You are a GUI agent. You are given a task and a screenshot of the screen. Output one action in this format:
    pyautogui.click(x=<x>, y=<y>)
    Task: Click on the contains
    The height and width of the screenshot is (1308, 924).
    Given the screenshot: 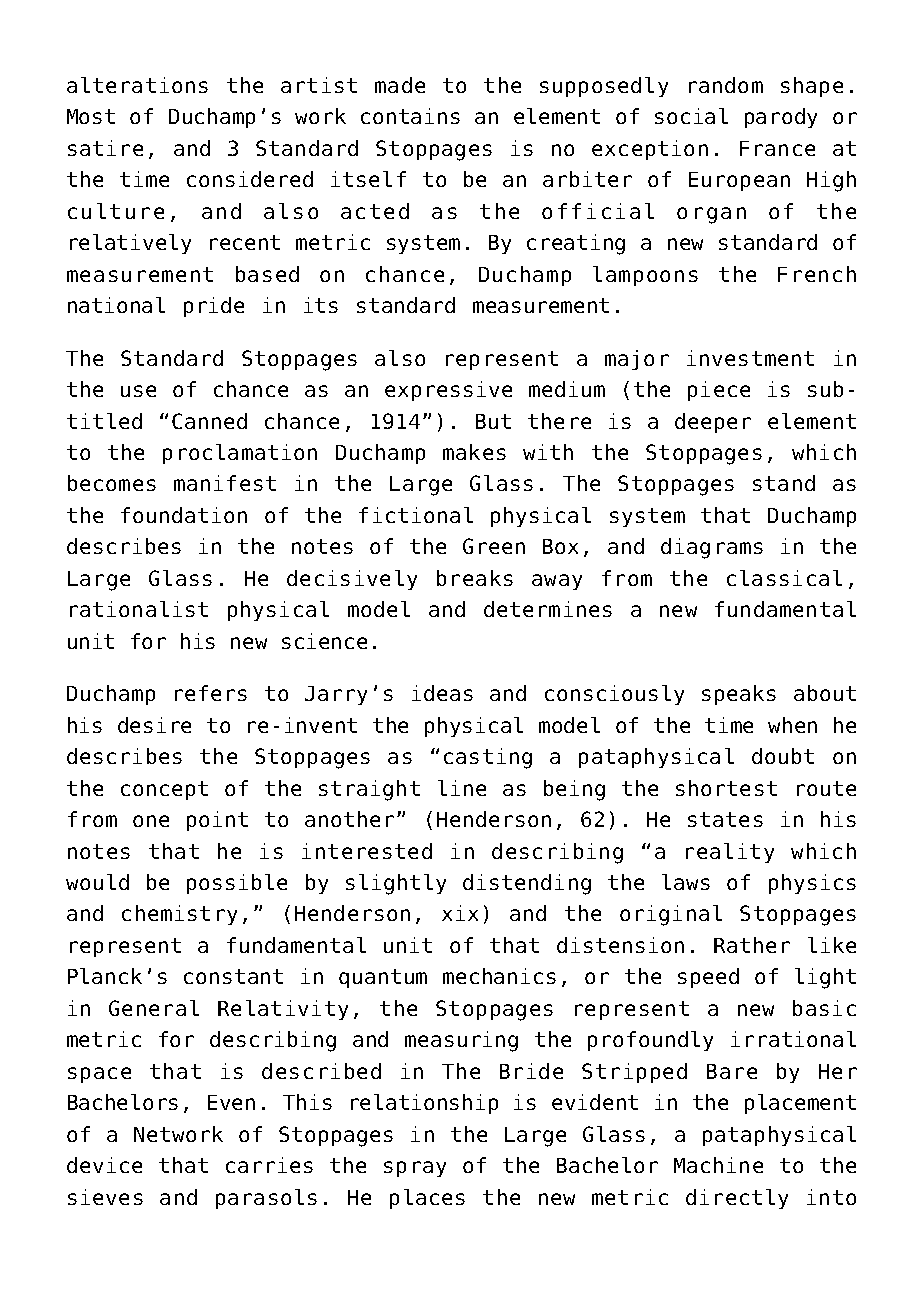 What is the action you would take?
    pyautogui.click(x=410, y=116)
